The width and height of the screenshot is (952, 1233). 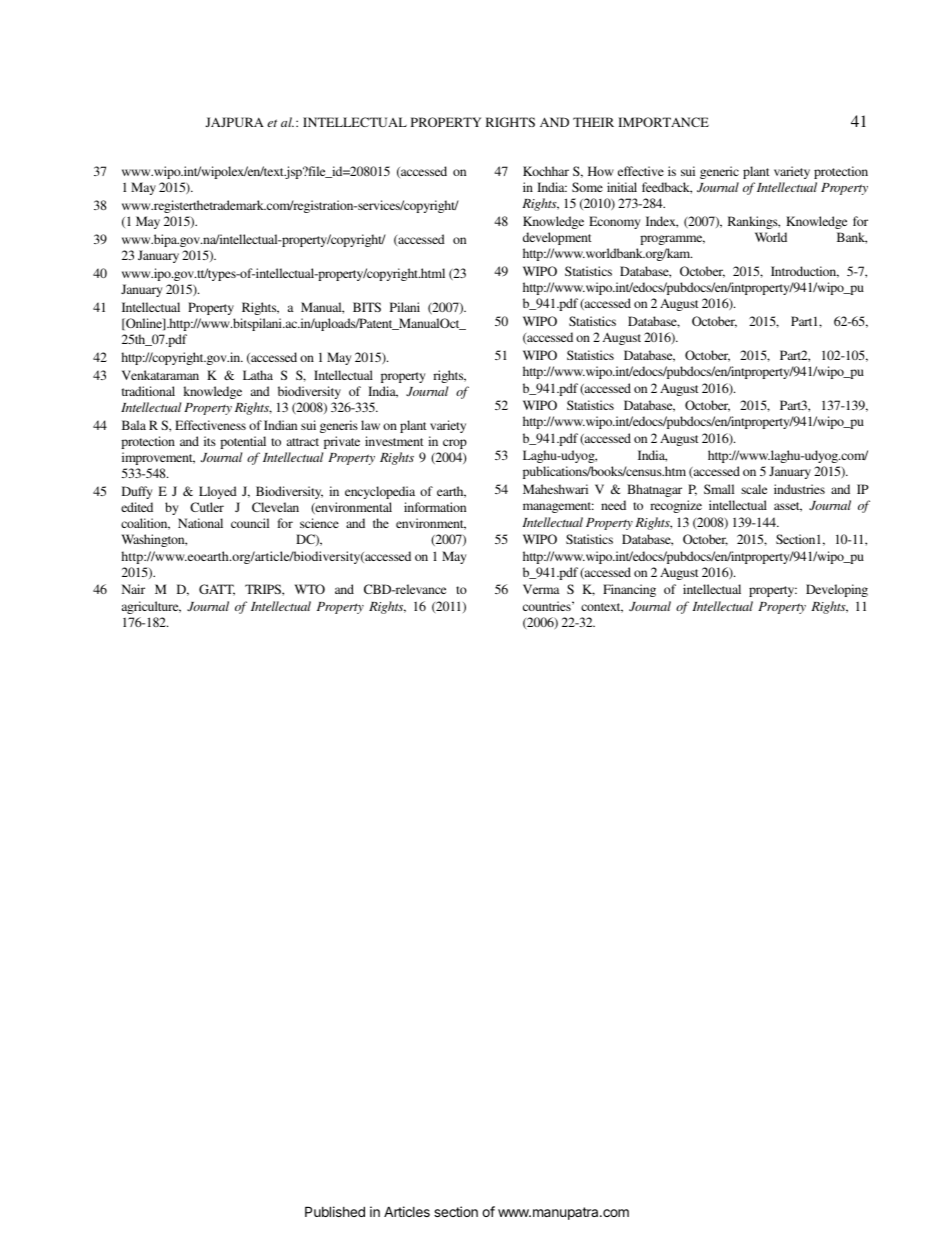 What do you see at coordinates (629, 590) in the screenshot?
I see `Financing` at bounding box center [629, 590].
